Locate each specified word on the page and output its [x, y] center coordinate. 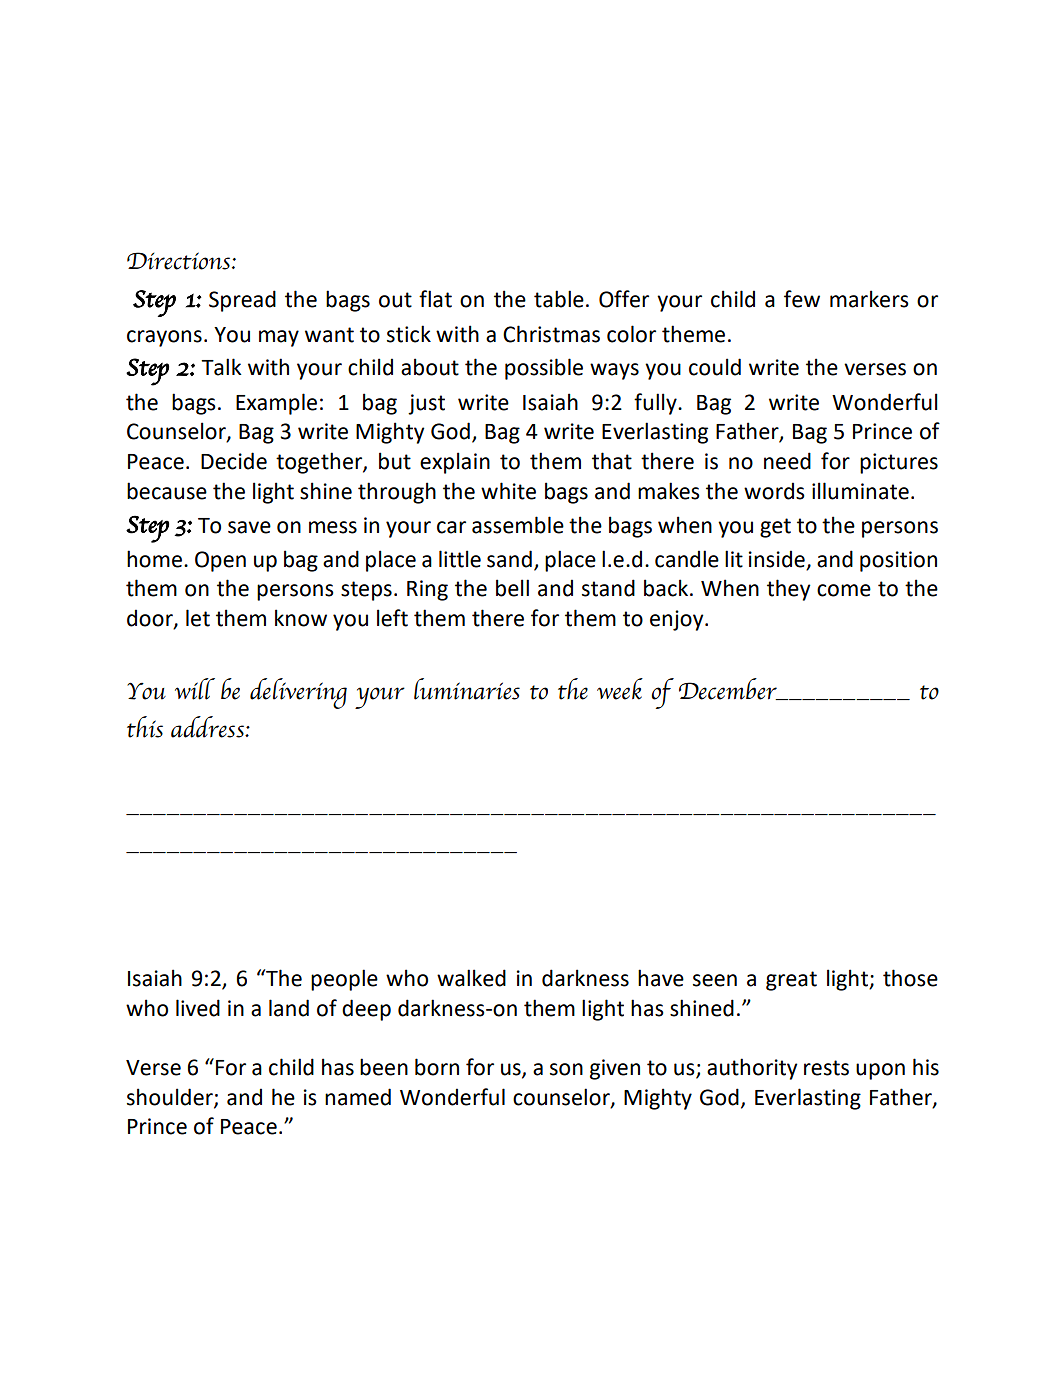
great [791, 981]
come [844, 590]
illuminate [860, 491]
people [344, 980]
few [802, 299]
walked [471, 978]
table [559, 299]
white [508, 491]
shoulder [171, 1097]
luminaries [467, 689]
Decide [234, 461]
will [195, 689]
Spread [242, 301]
